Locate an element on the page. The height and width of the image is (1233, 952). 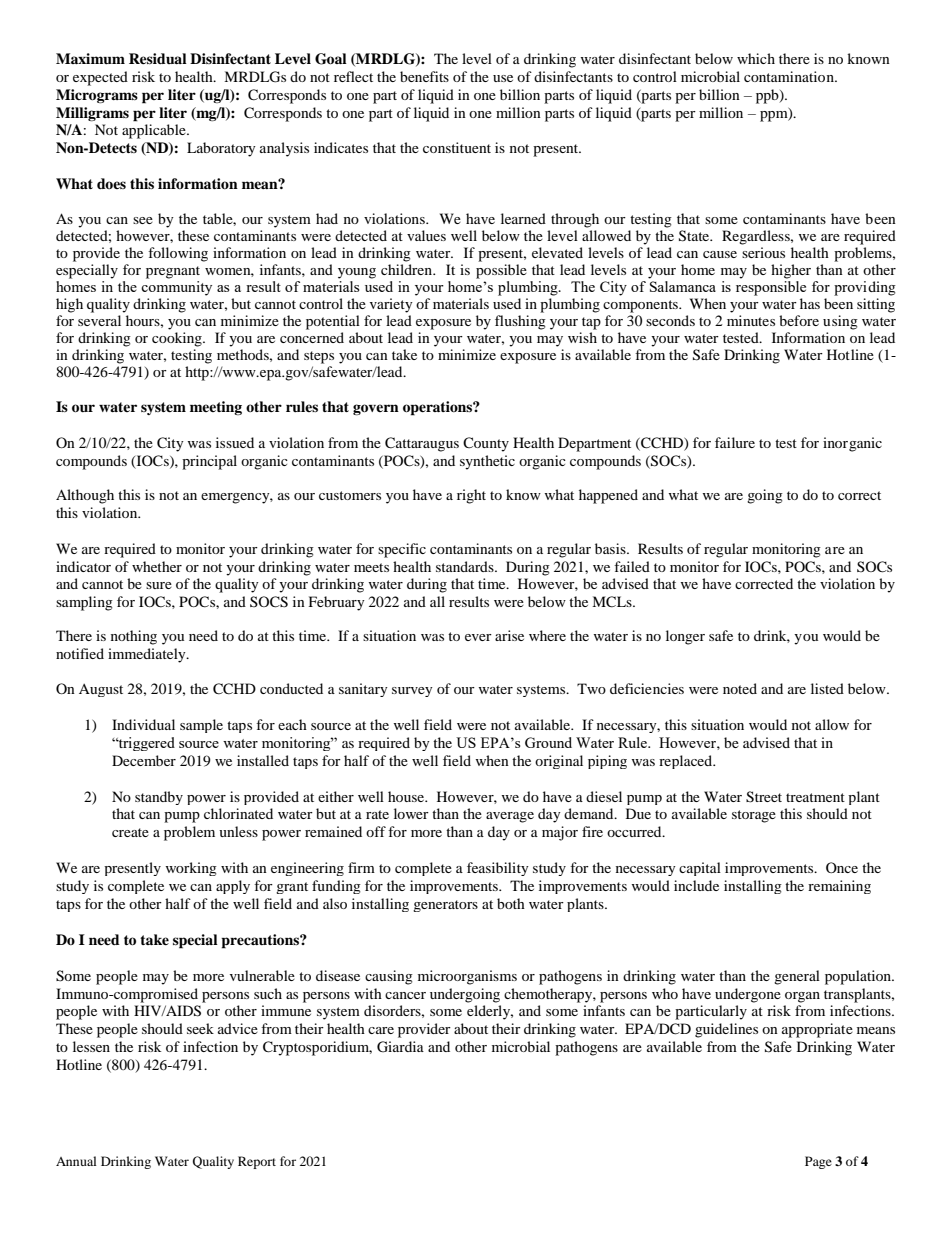
Residual is located at coordinates (158, 58).
